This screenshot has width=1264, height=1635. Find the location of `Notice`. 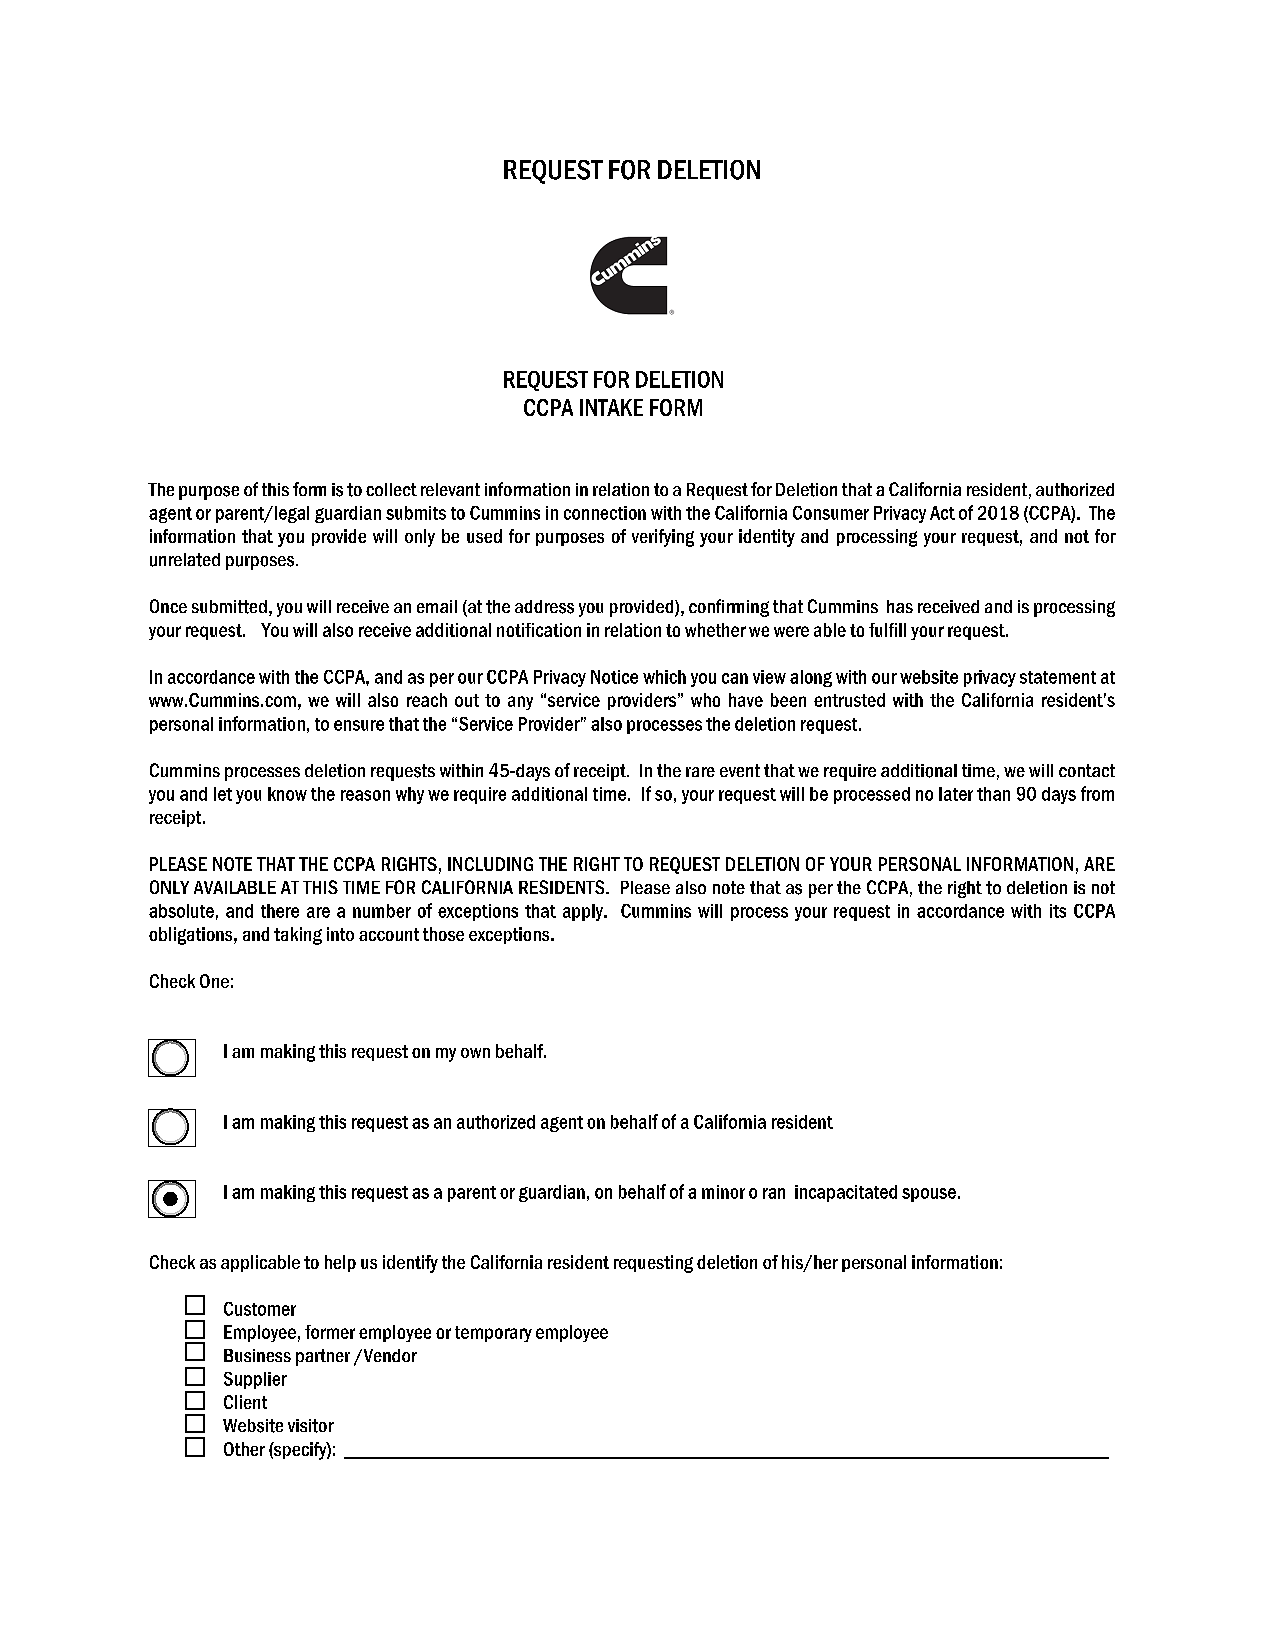

Notice is located at coordinates (614, 677).
